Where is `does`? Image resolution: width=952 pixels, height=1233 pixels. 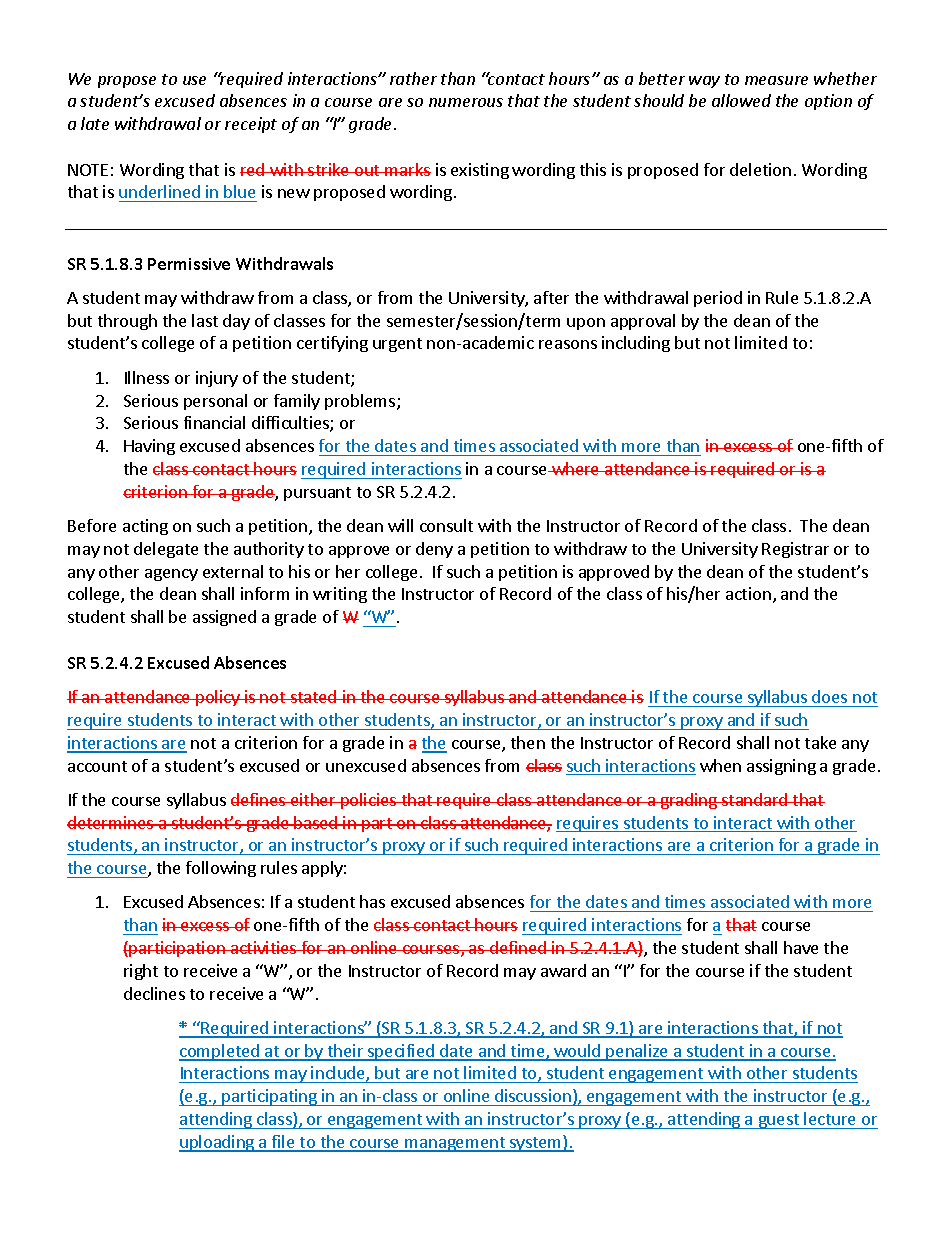
does is located at coordinates (829, 696).
